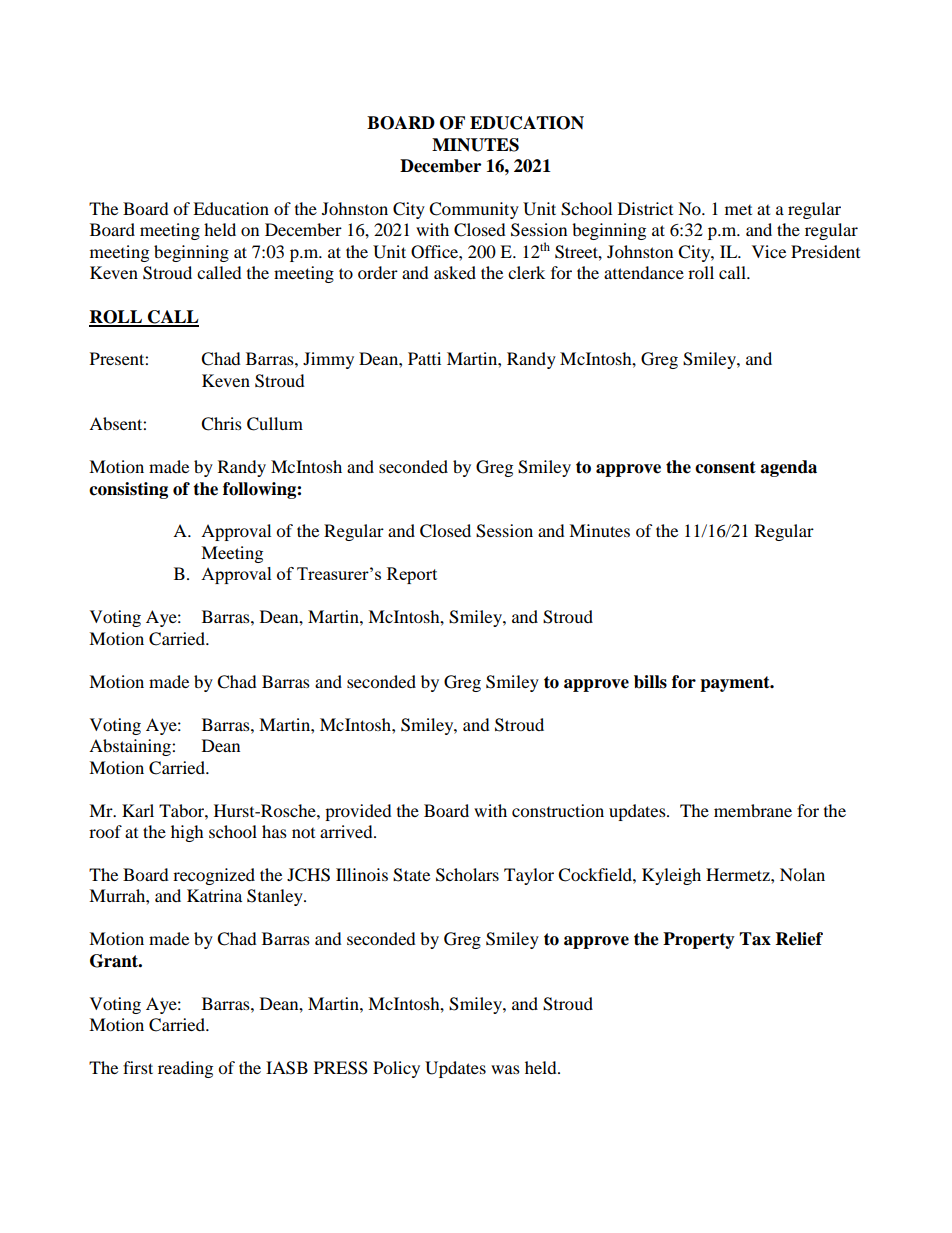 The width and height of the document is (952, 1233). Describe the element at coordinates (378, 272) in the document. I see `order` at that location.
